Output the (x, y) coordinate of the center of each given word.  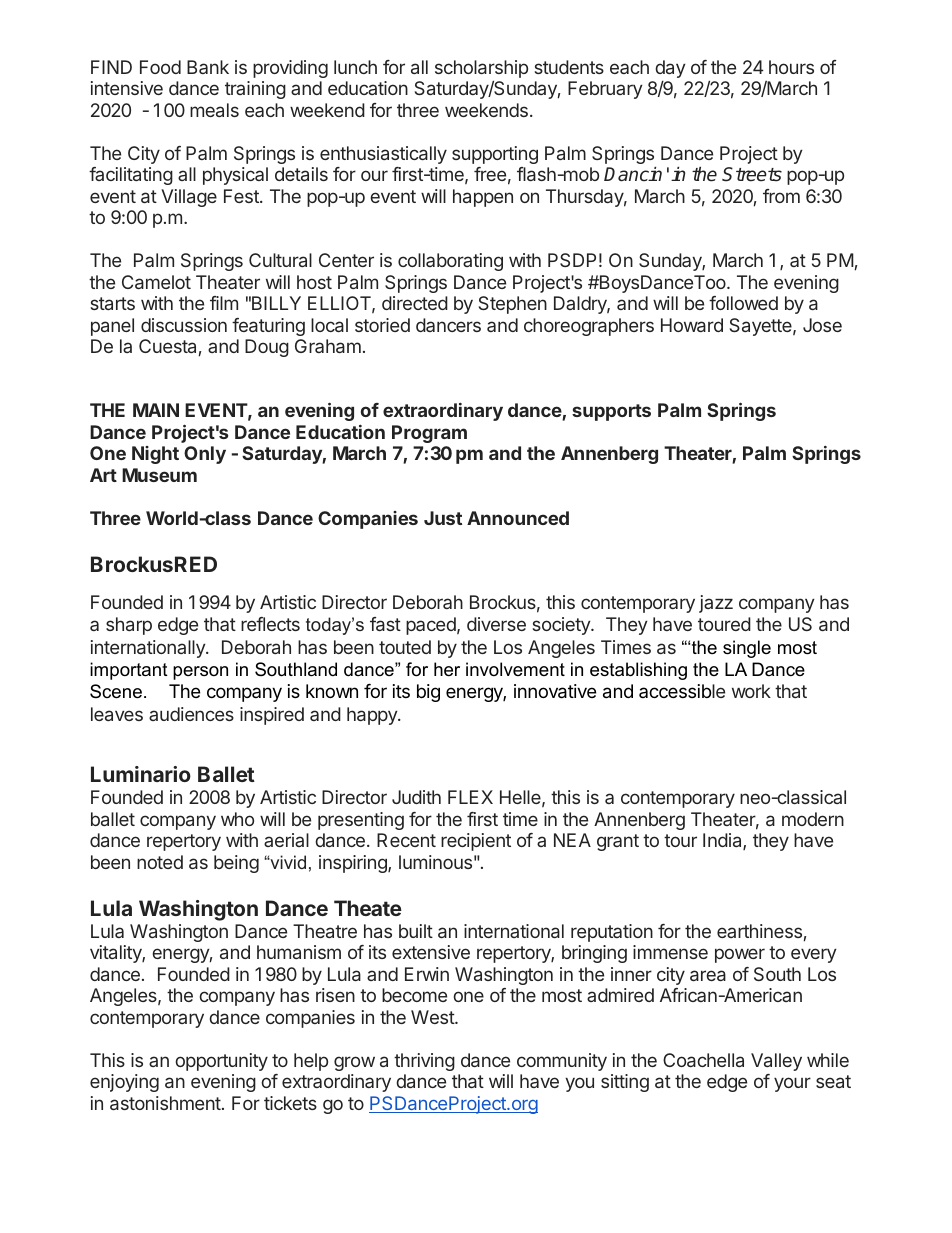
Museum (159, 475)
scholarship (481, 69)
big (428, 693)
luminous (435, 862)
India (723, 841)
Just (443, 518)
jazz (716, 604)
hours (791, 67)
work (751, 691)
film (224, 303)
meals (214, 110)
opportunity (221, 1062)
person (200, 673)
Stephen (513, 305)
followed (743, 303)
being (236, 864)
